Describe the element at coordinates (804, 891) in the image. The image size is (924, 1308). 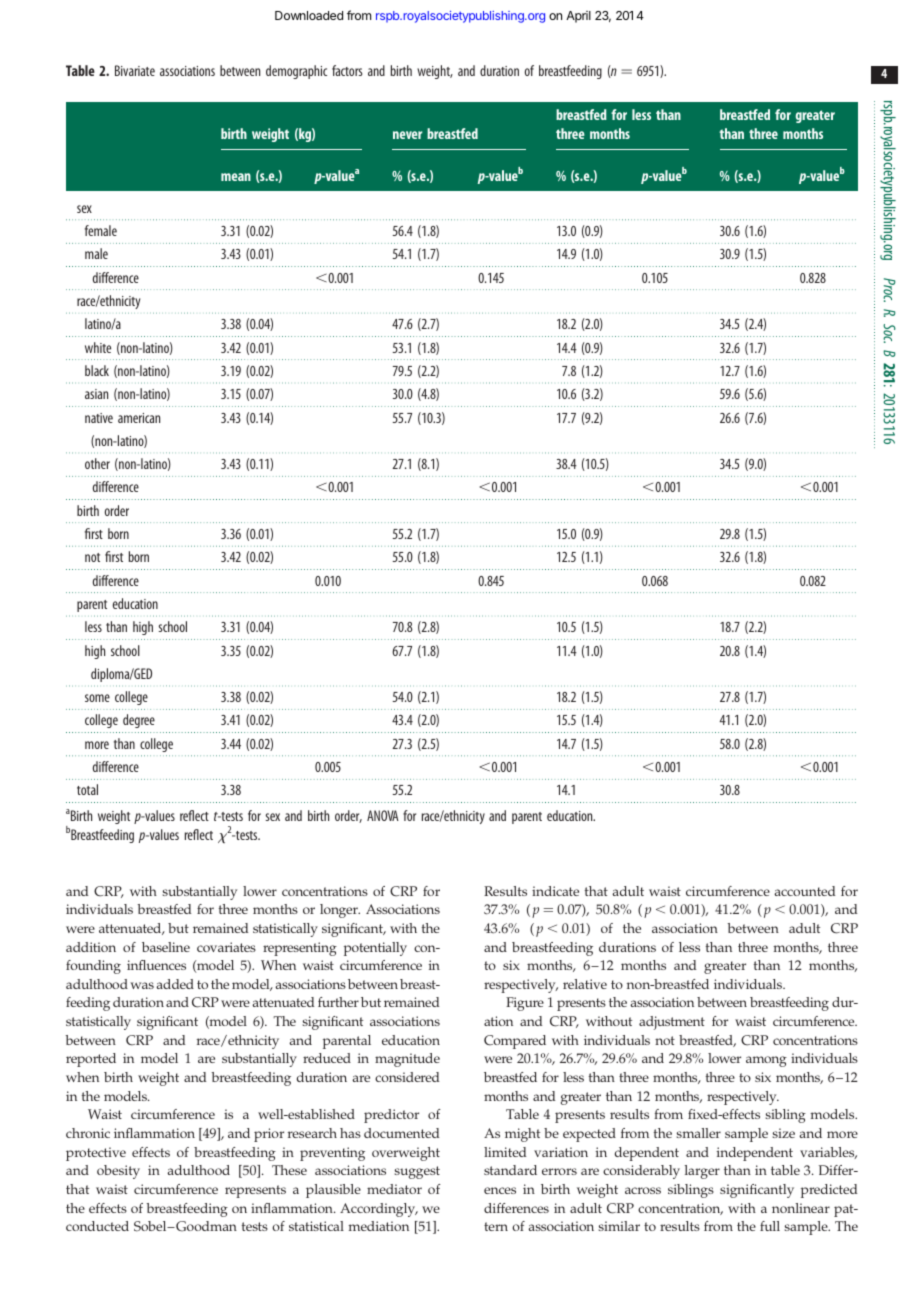
I see `accounted` at that location.
